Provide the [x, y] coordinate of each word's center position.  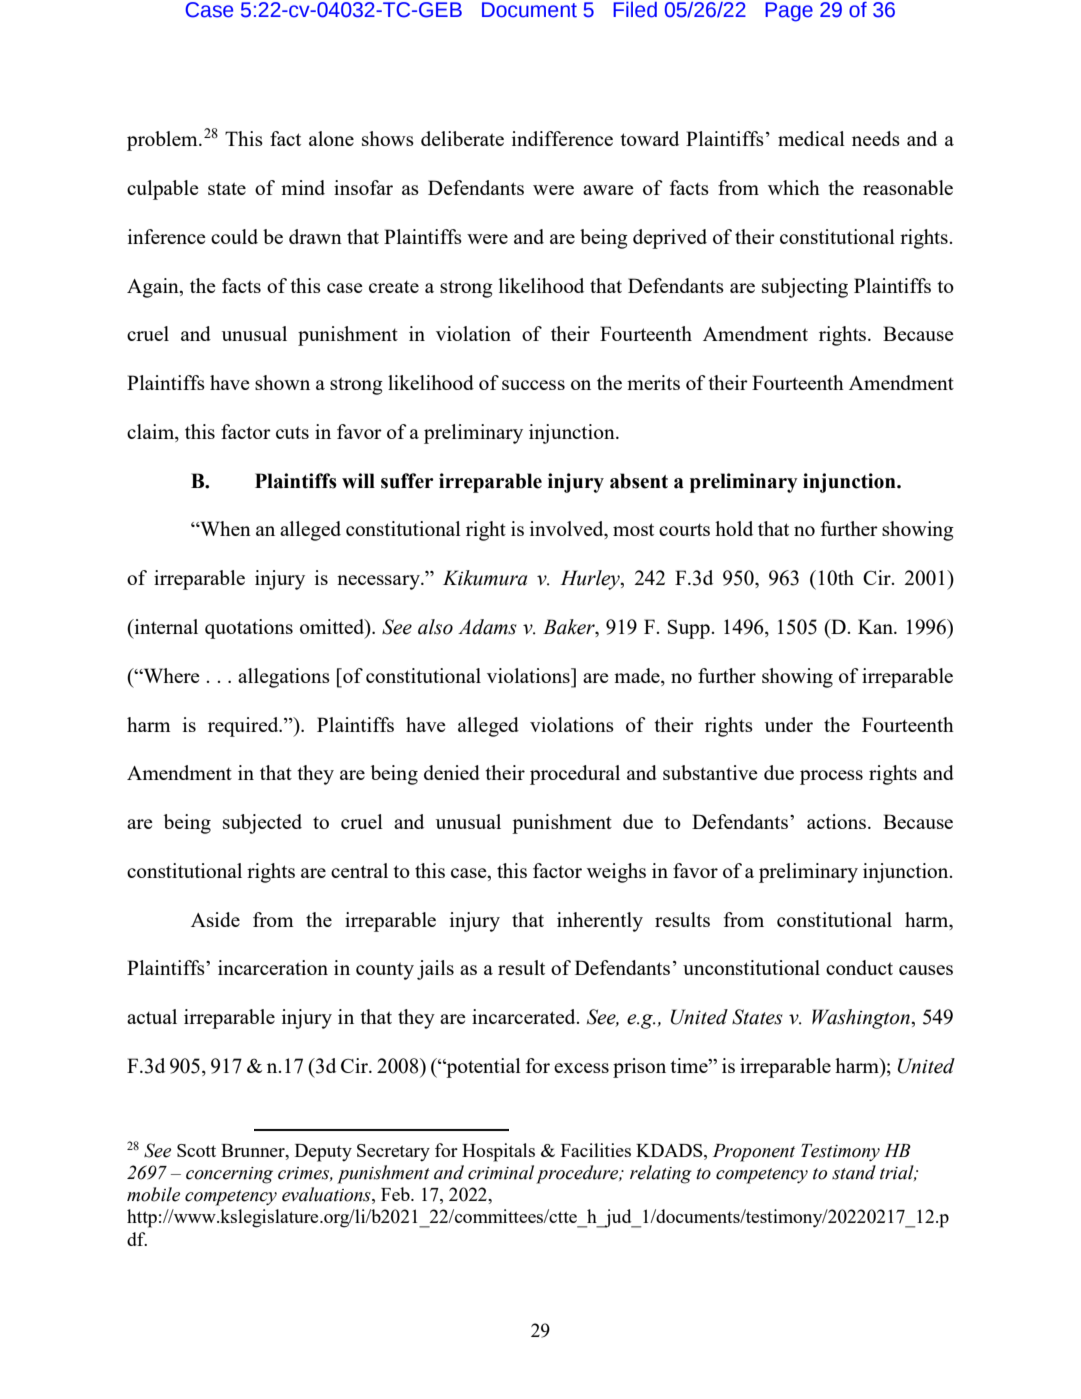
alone [331, 138]
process [831, 777]
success [533, 385]
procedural [575, 775]
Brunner [254, 1150]
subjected [262, 824]
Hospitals [498, 1152]
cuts [292, 432]
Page [789, 12]
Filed [635, 10]
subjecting [805, 288]
